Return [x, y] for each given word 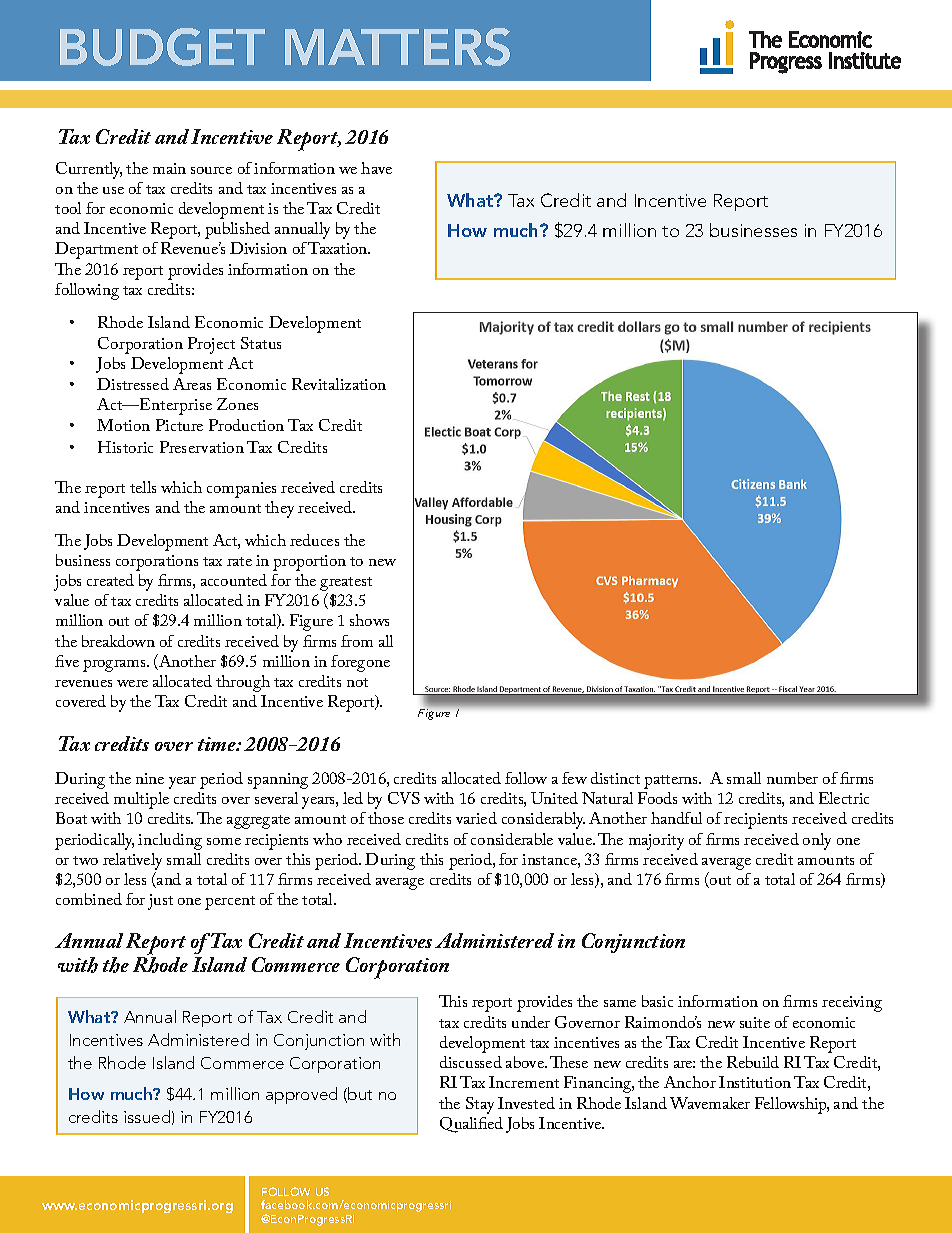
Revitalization [339, 384]
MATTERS [397, 47]
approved [301, 1095]
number [792, 778]
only [817, 841]
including [170, 841]
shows [369, 620]
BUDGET [162, 47]
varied [476, 818]
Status [261, 343]
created [110, 580]
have [376, 168]
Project [211, 345]
